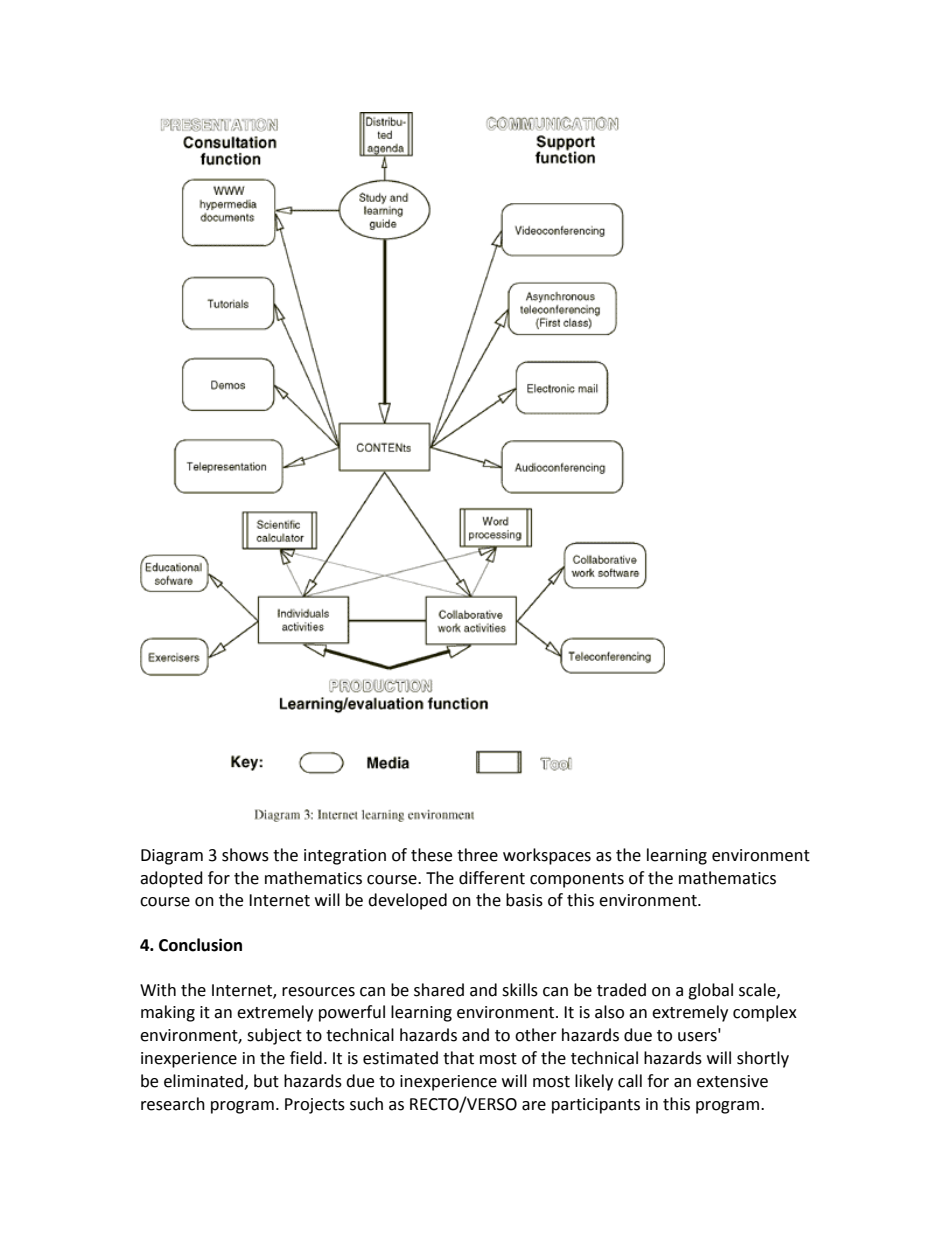  I want to click on developed, so click(407, 901).
